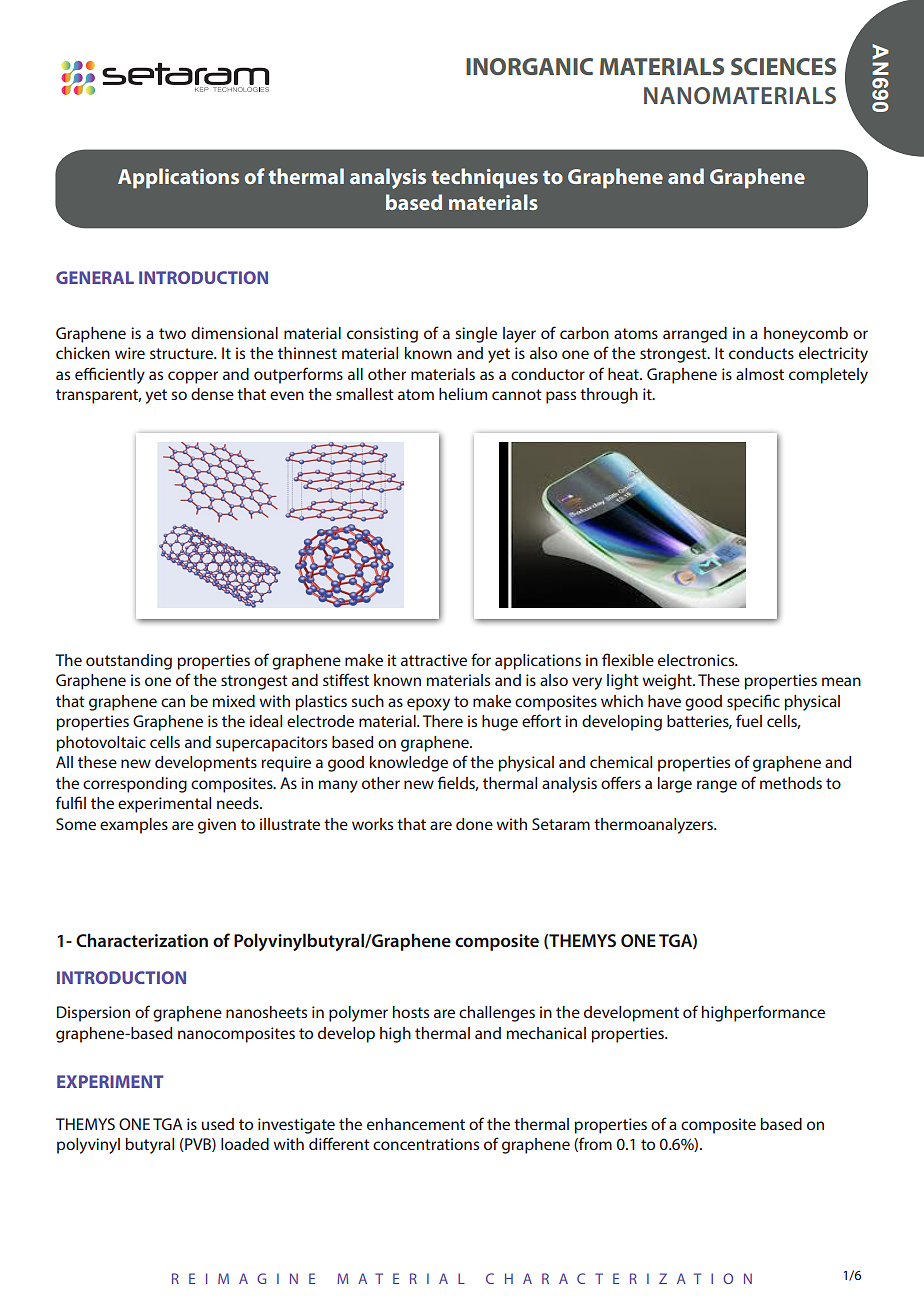 The width and height of the screenshot is (924, 1308). I want to click on methods, so click(791, 783).
